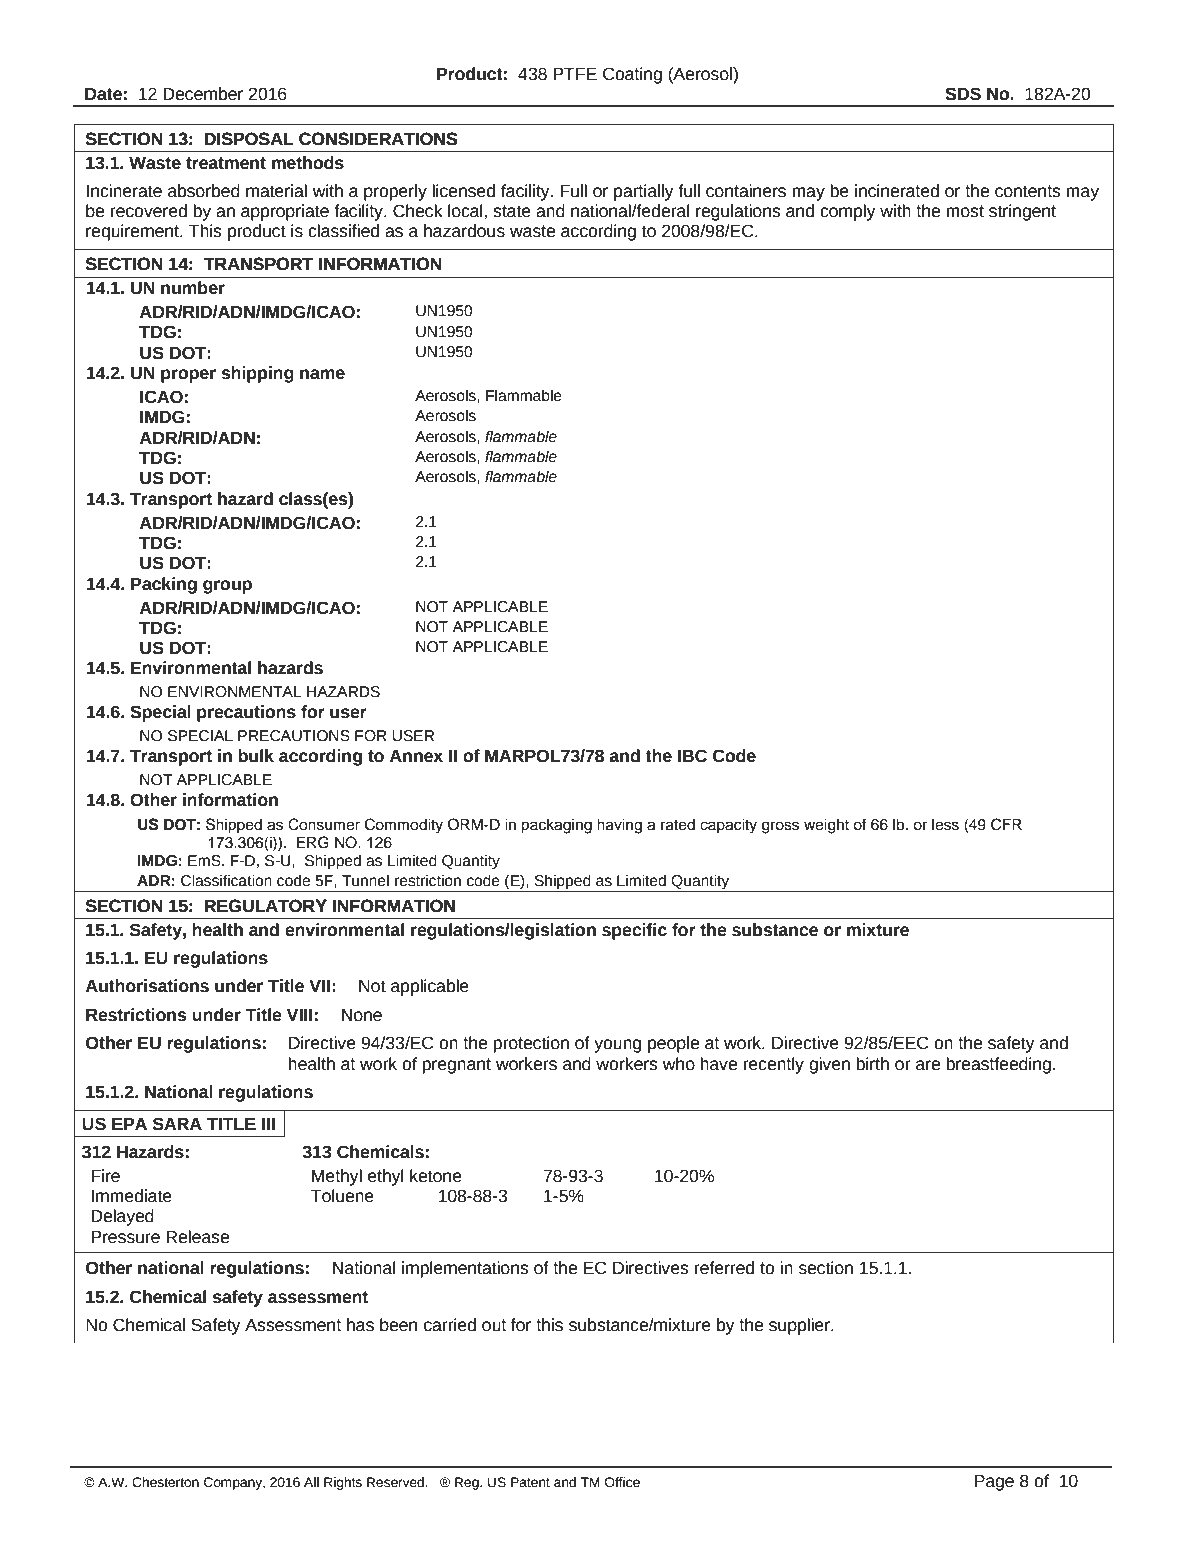 This screenshot has width=1196, height=1547. I want to click on group, so click(227, 587).
